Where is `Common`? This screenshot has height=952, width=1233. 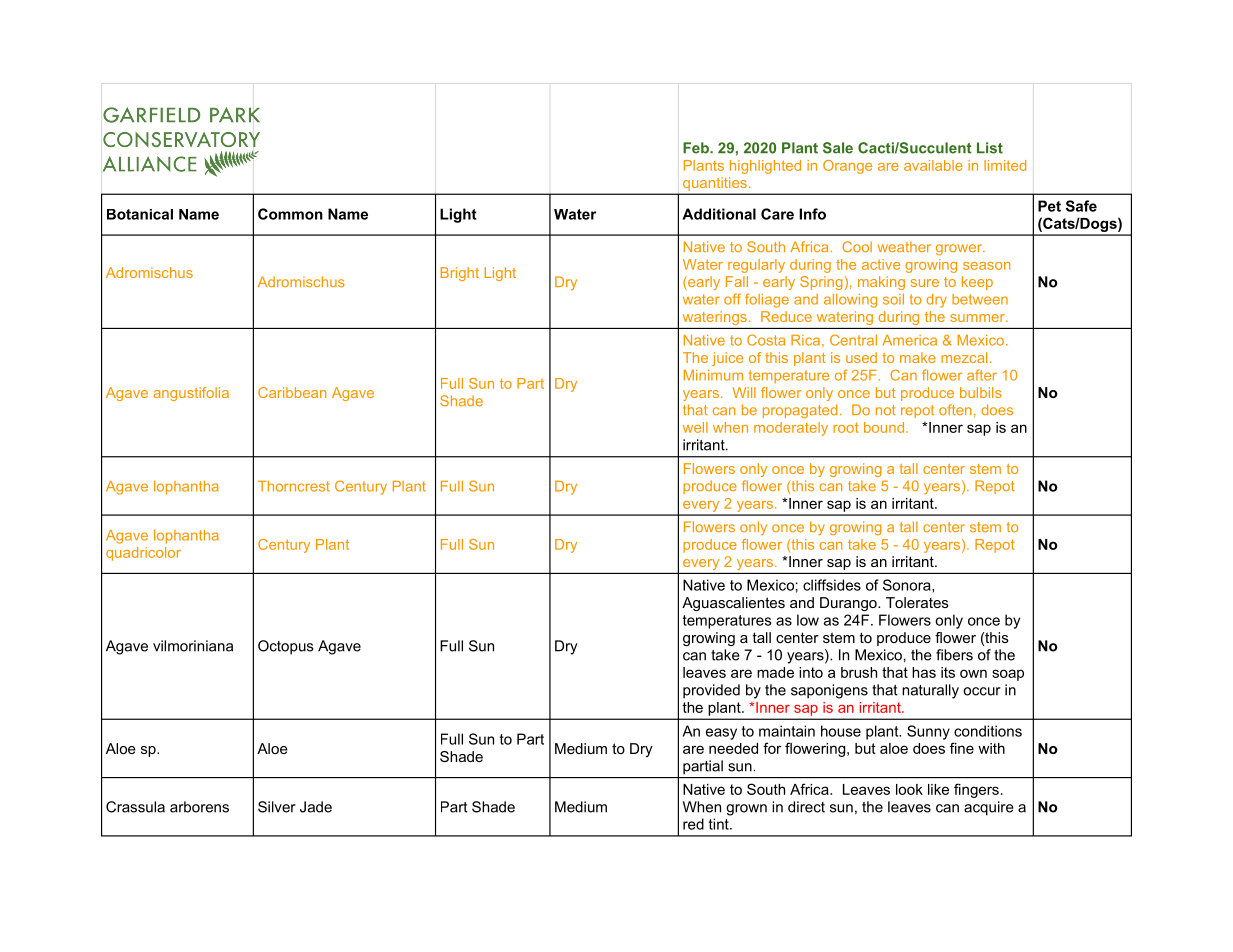
Common is located at coordinates (290, 214).
